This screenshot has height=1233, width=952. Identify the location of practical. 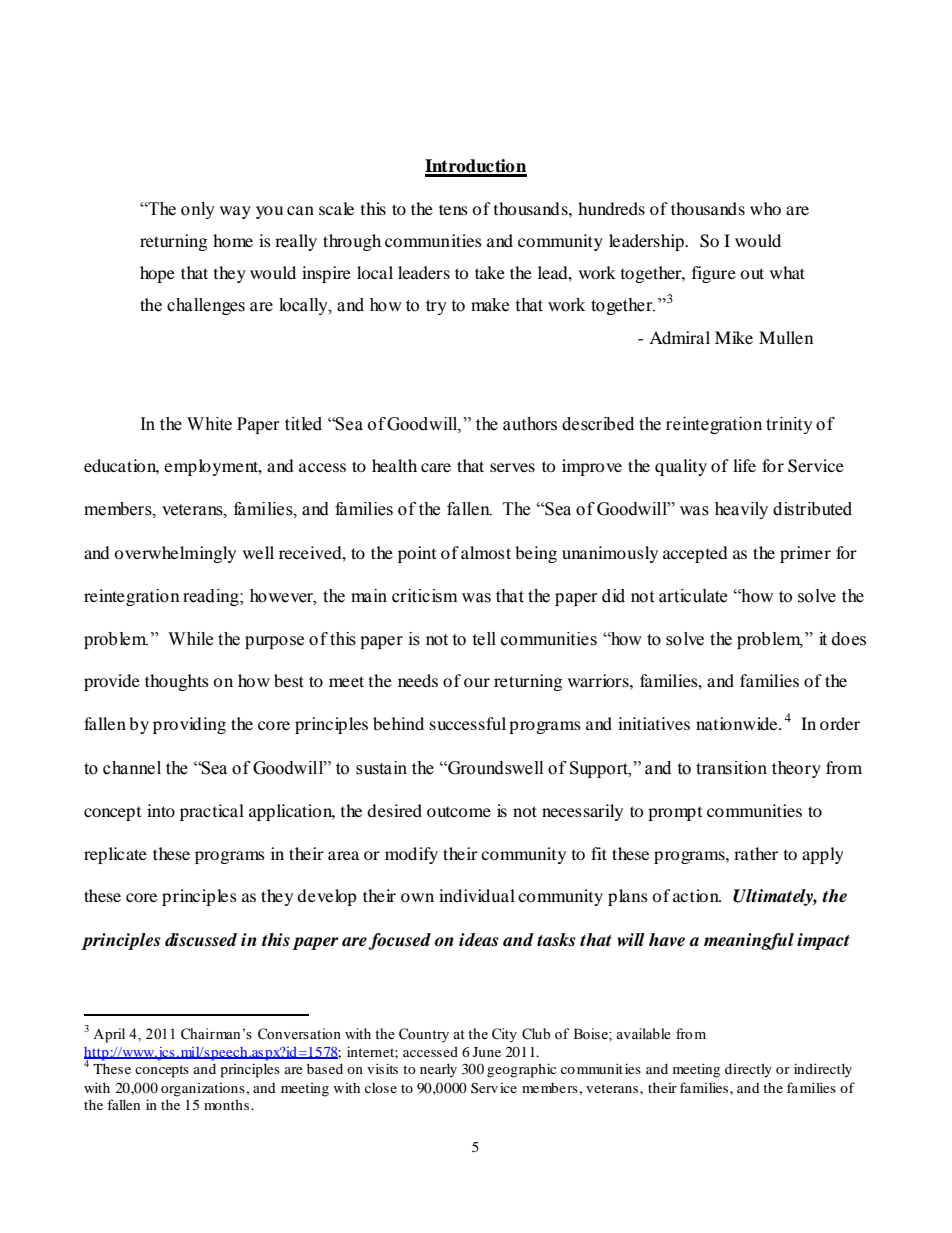
(212, 812).
